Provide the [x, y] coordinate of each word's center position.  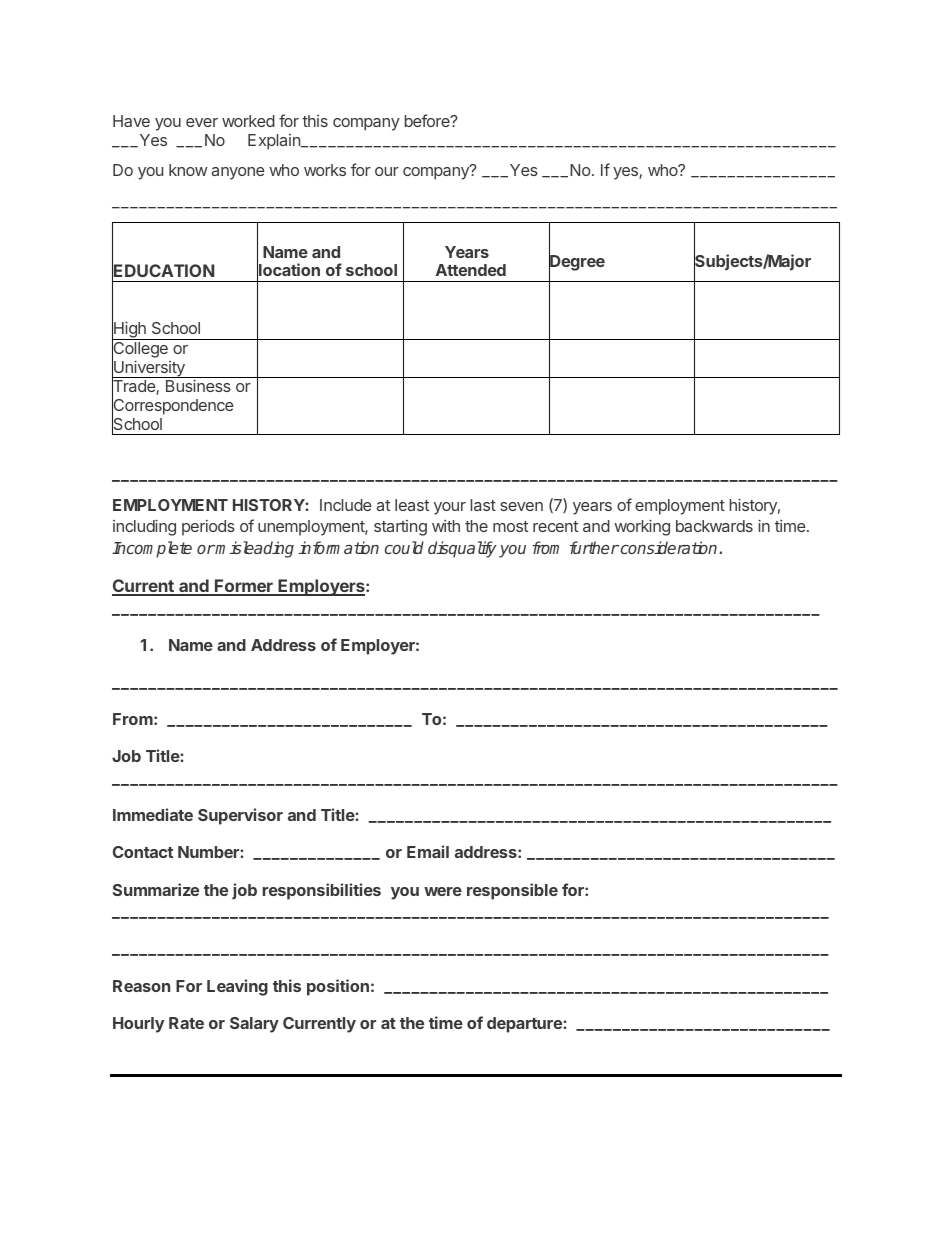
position [338, 987]
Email [428, 851]
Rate [186, 1023]
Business [198, 385]
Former [244, 587]
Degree [577, 263]
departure [525, 1025]
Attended [471, 270]
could [404, 547]
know [188, 170]
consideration [669, 547]
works [325, 170]
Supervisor [240, 816]
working [642, 527]
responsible [512, 891]
